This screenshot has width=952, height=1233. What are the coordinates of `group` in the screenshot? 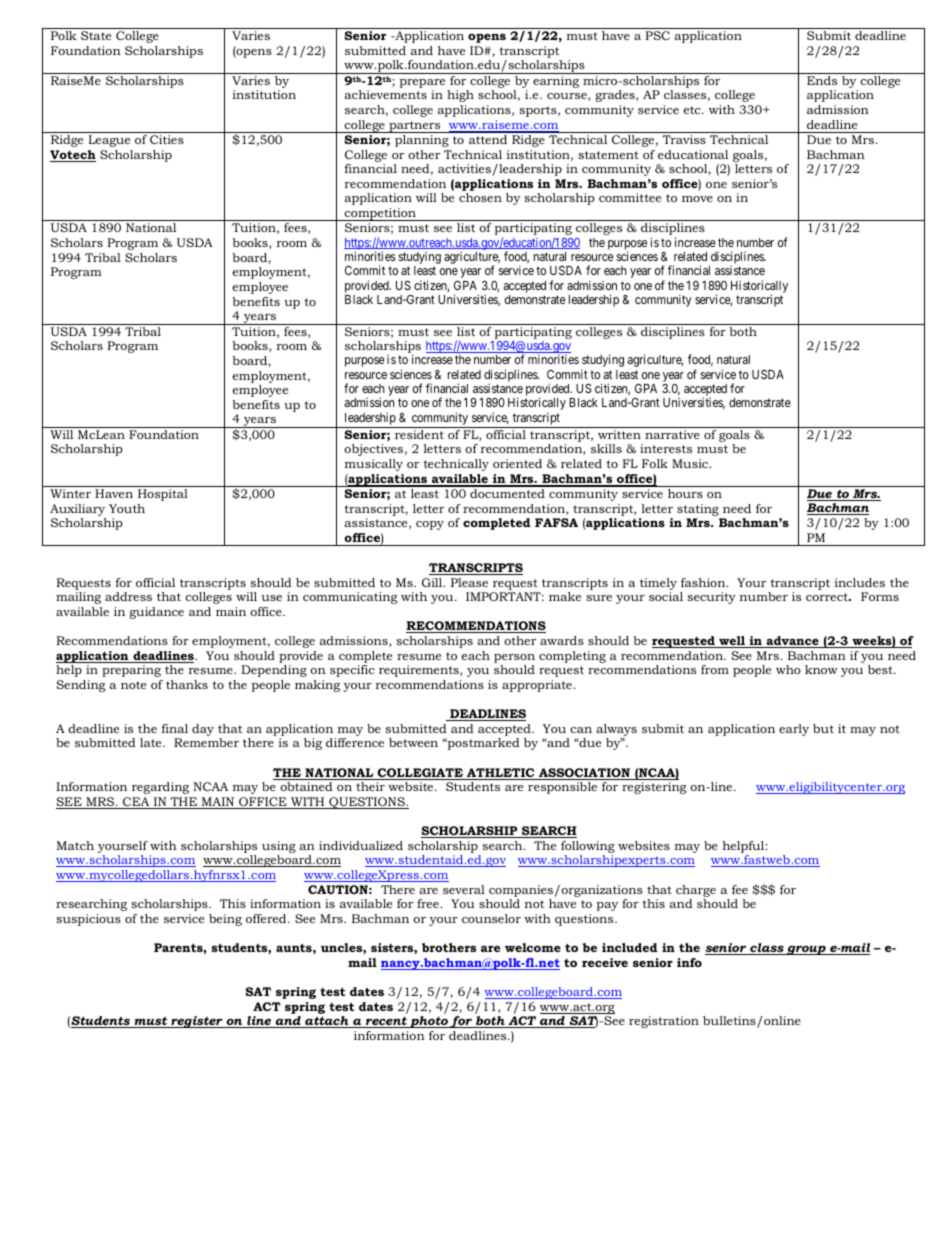 It's located at (806, 950).
